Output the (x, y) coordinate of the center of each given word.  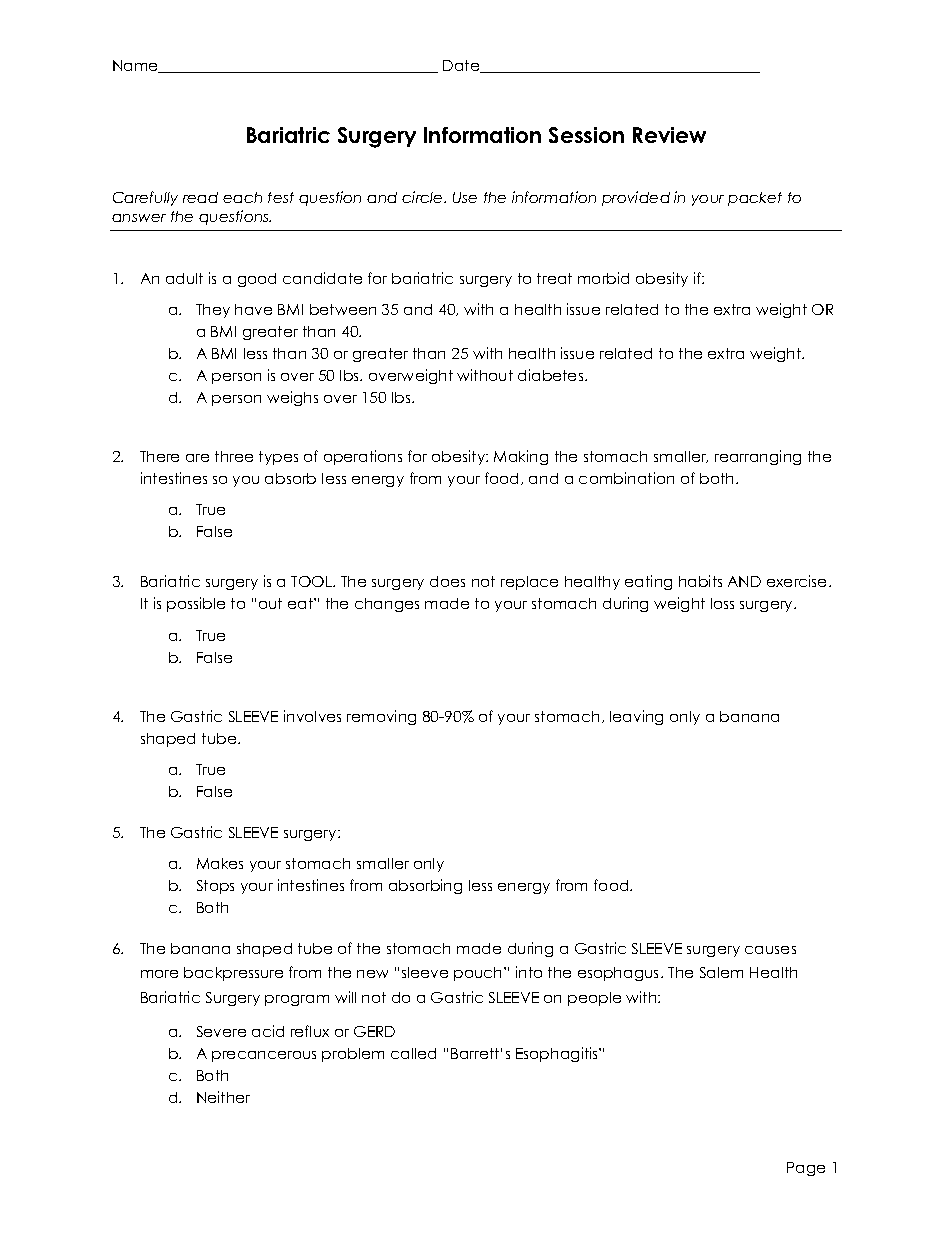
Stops (215, 887)
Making (521, 457)
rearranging (758, 457)
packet (755, 199)
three (234, 456)
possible (196, 604)
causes (770, 950)
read (200, 197)
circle (423, 197)
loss (722, 603)
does (447, 581)
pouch (479, 974)
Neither (223, 1097)
